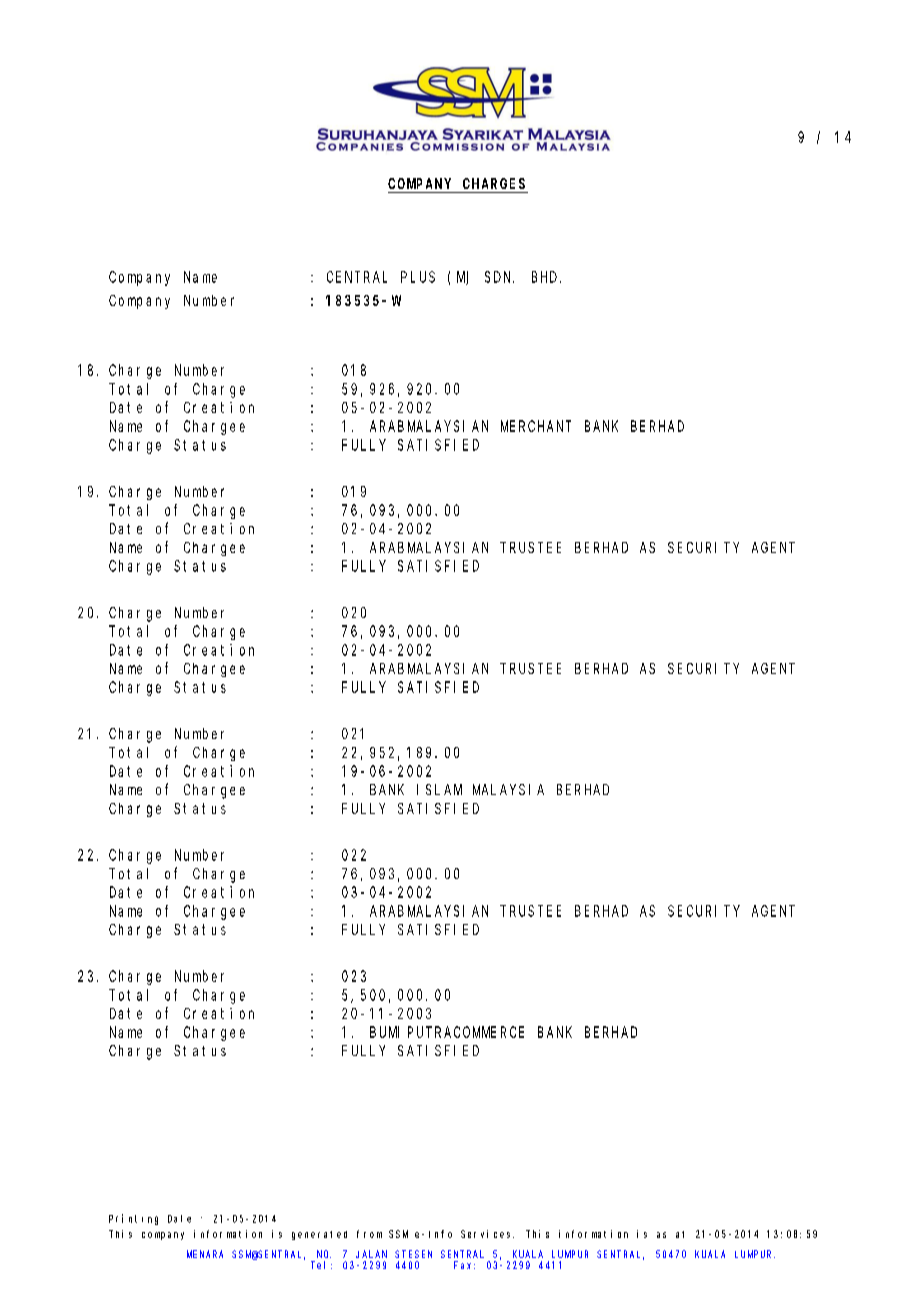 The width and height of the image is (924, 1308). I want to click on MERCHANT, so click(536, 426).
